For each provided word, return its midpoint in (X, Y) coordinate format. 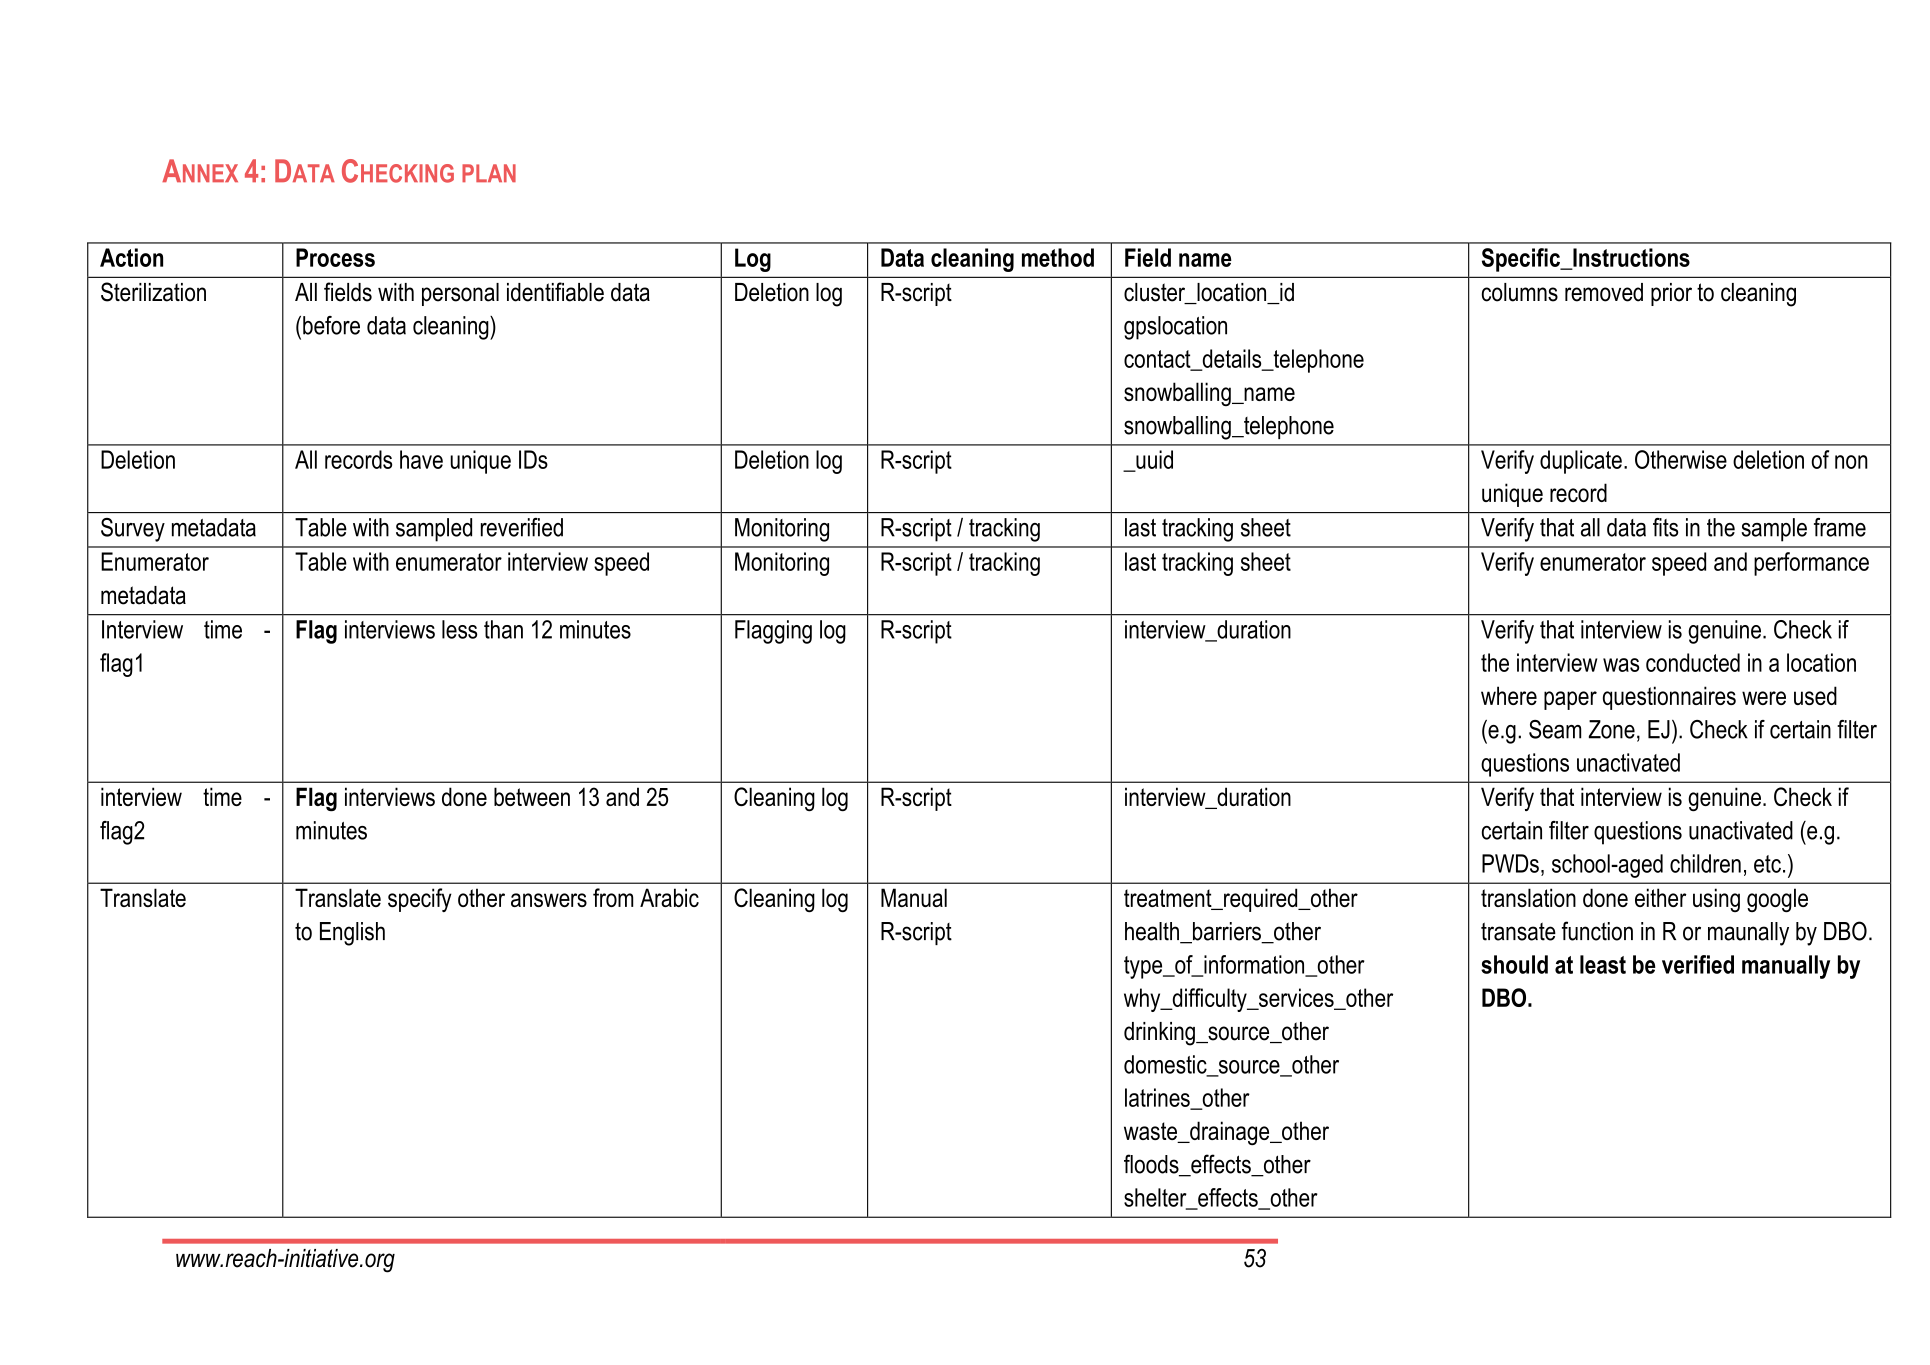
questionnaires (1669, 698)
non (1851, 462)
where (1509, 695)
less (459, 629)
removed (1604, 292)
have (421, 459)
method (1058, 257)
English (352, 934)
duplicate (1581, 462)
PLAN (489, 173)
